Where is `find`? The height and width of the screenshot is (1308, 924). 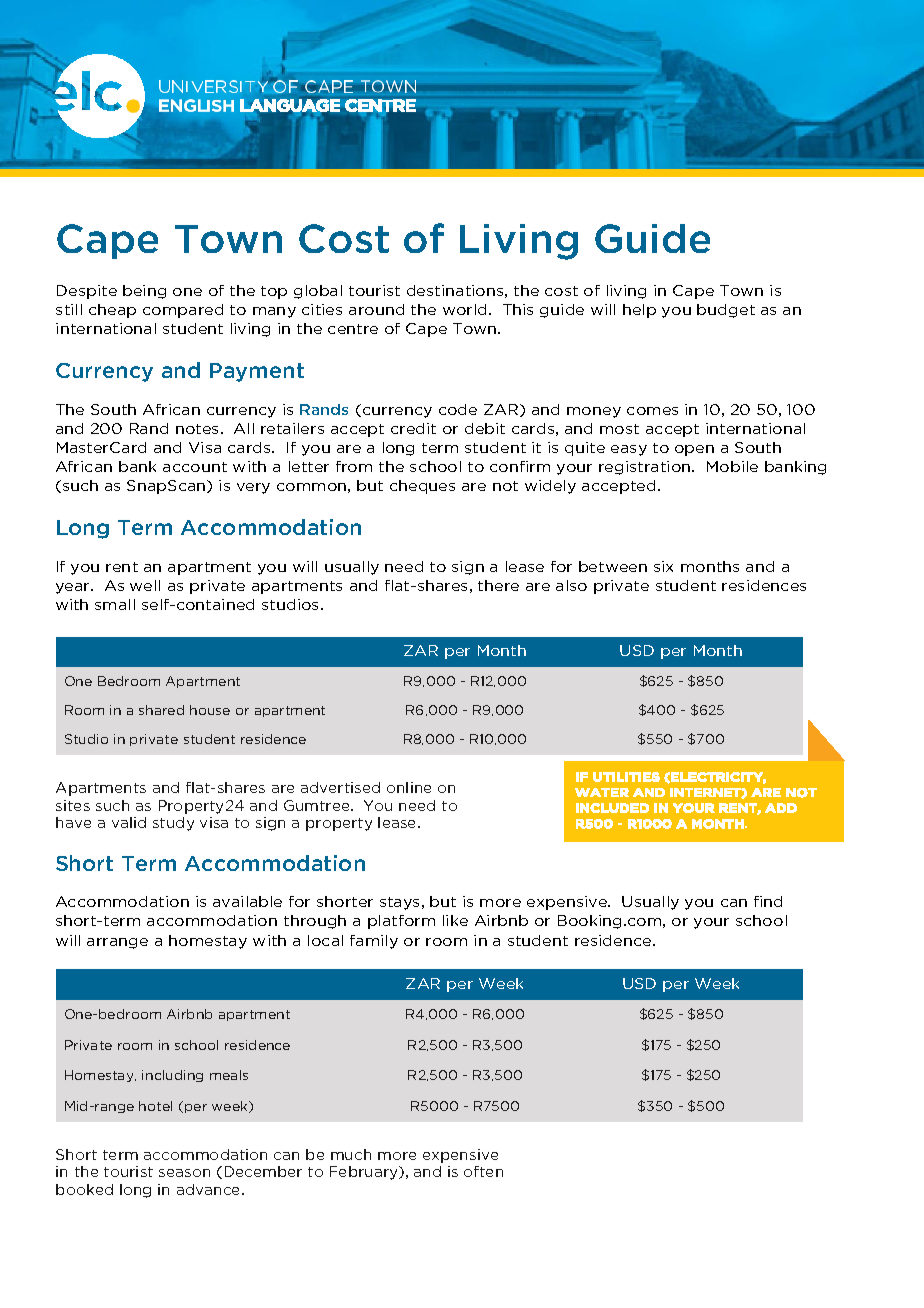
find is located at coordinates (768, 901).
